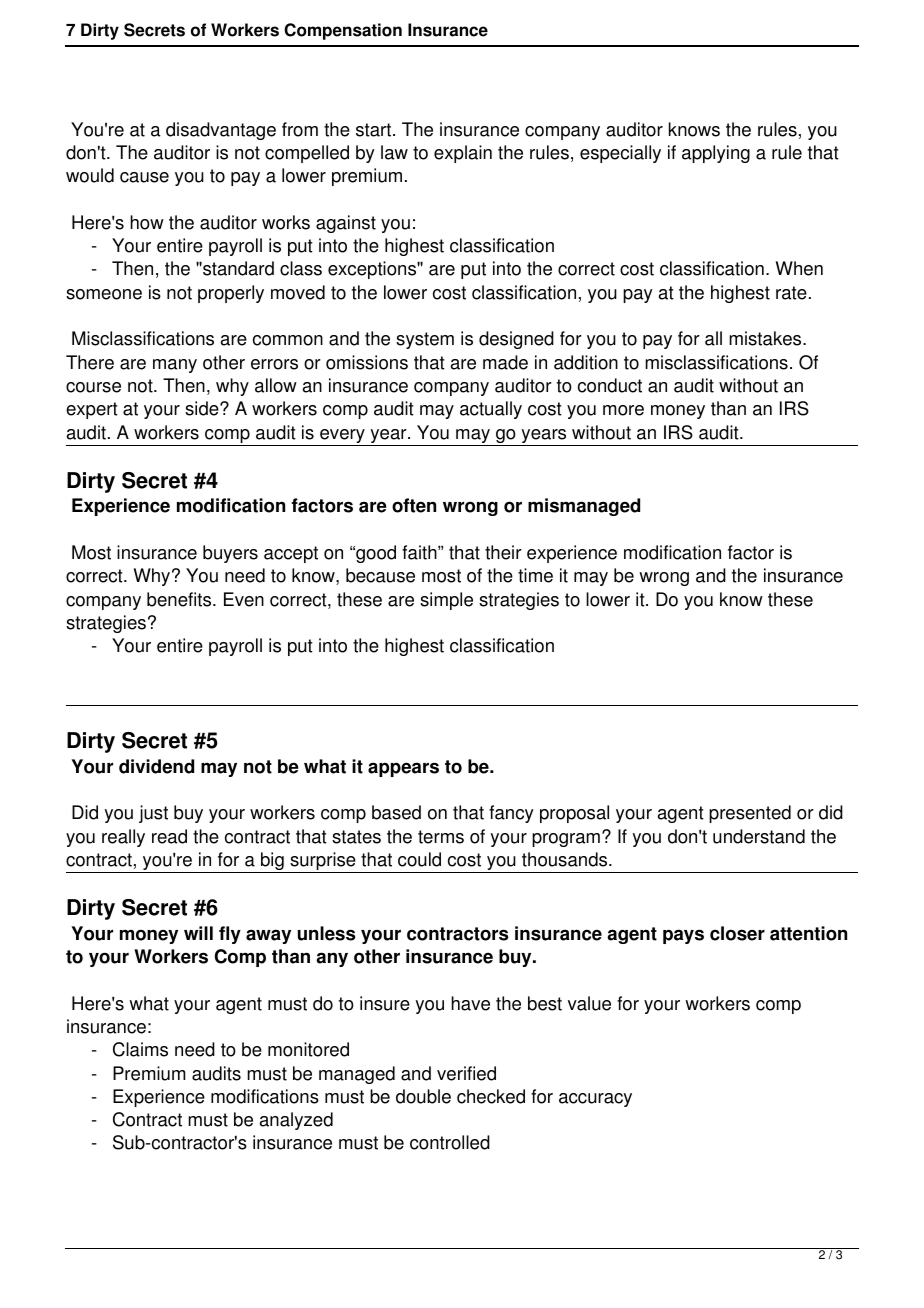 The height and width of the screenshot is (1308, 924). Describe the element at coordinates (463, 154) in the screenshot. I see `explain` at that location.
